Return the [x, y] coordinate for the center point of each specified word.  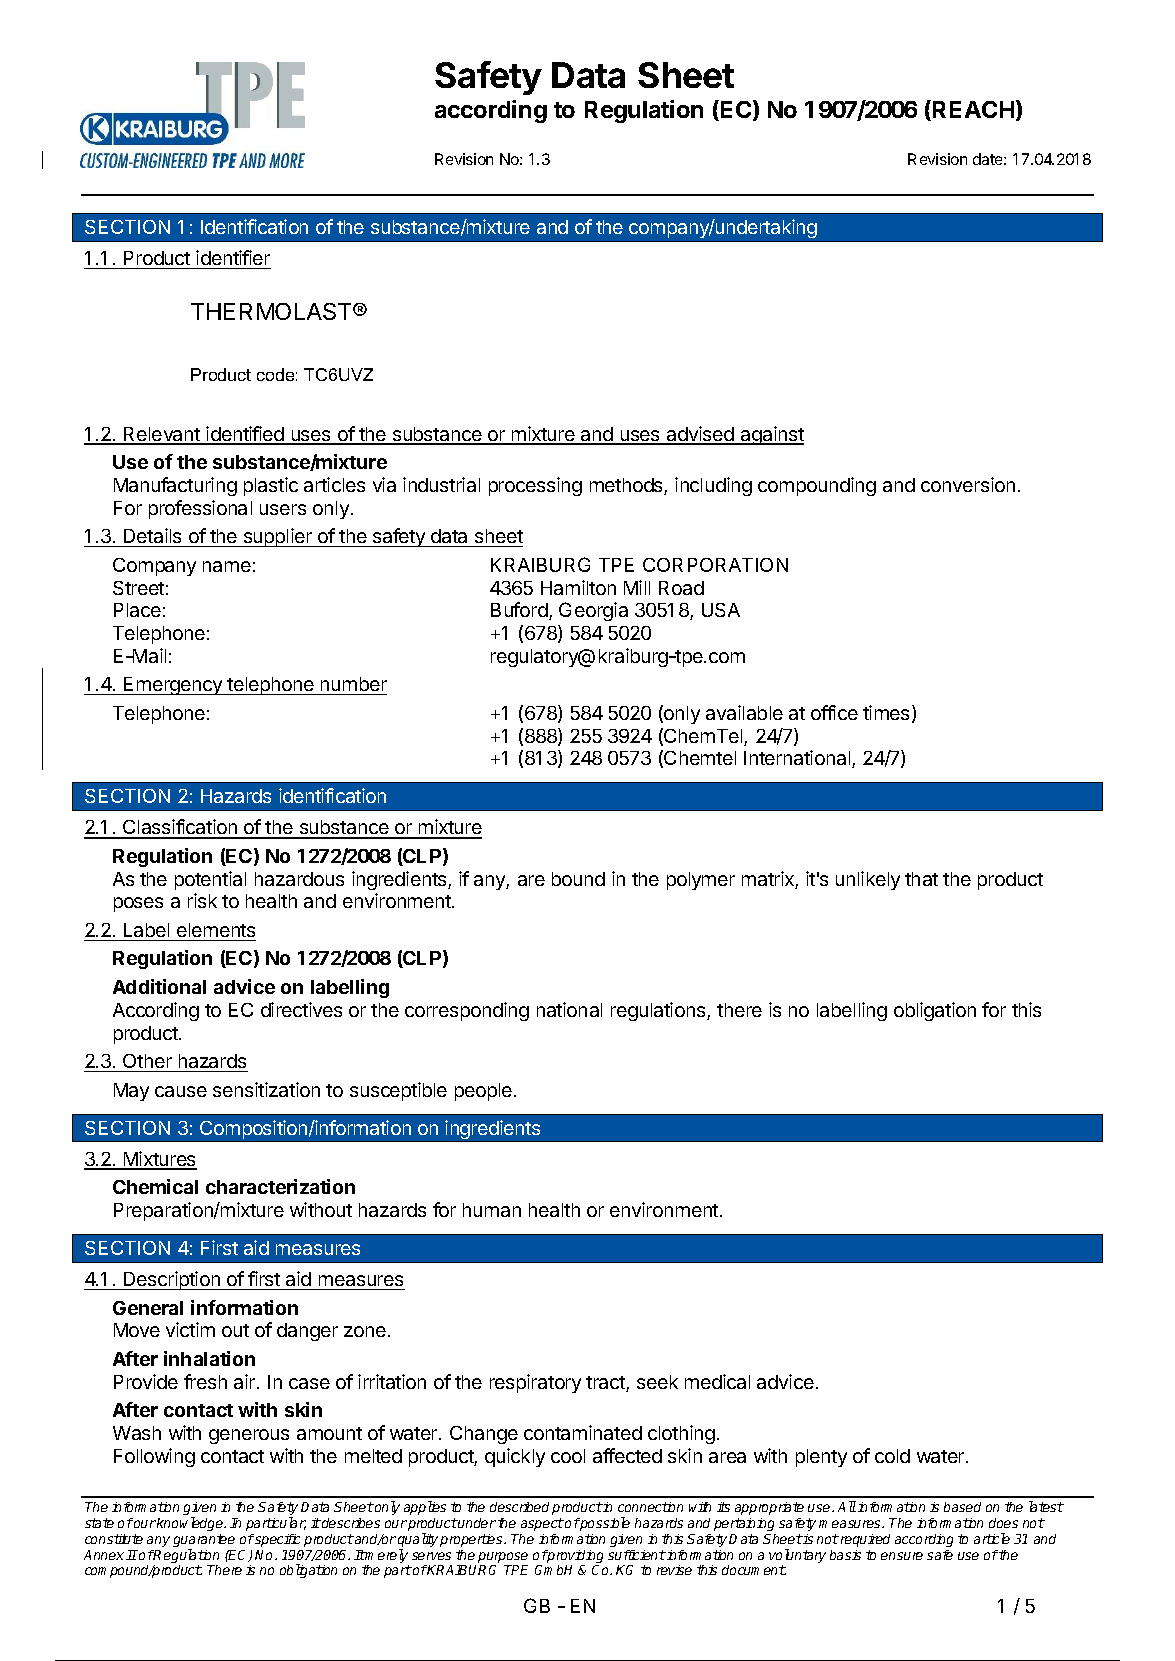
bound [578, 879]
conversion [968, 484]
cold [892, 1456]
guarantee [204, 1542]
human [492, 1210]
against [771, 435]
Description [172, 1280]
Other [147, 1063]
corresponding [467, 1011]
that [921, 879]
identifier [233, 259]
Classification [180, 828]
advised [700, 435]
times [886, 712]
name [227, 566]
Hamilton [578, 587]
